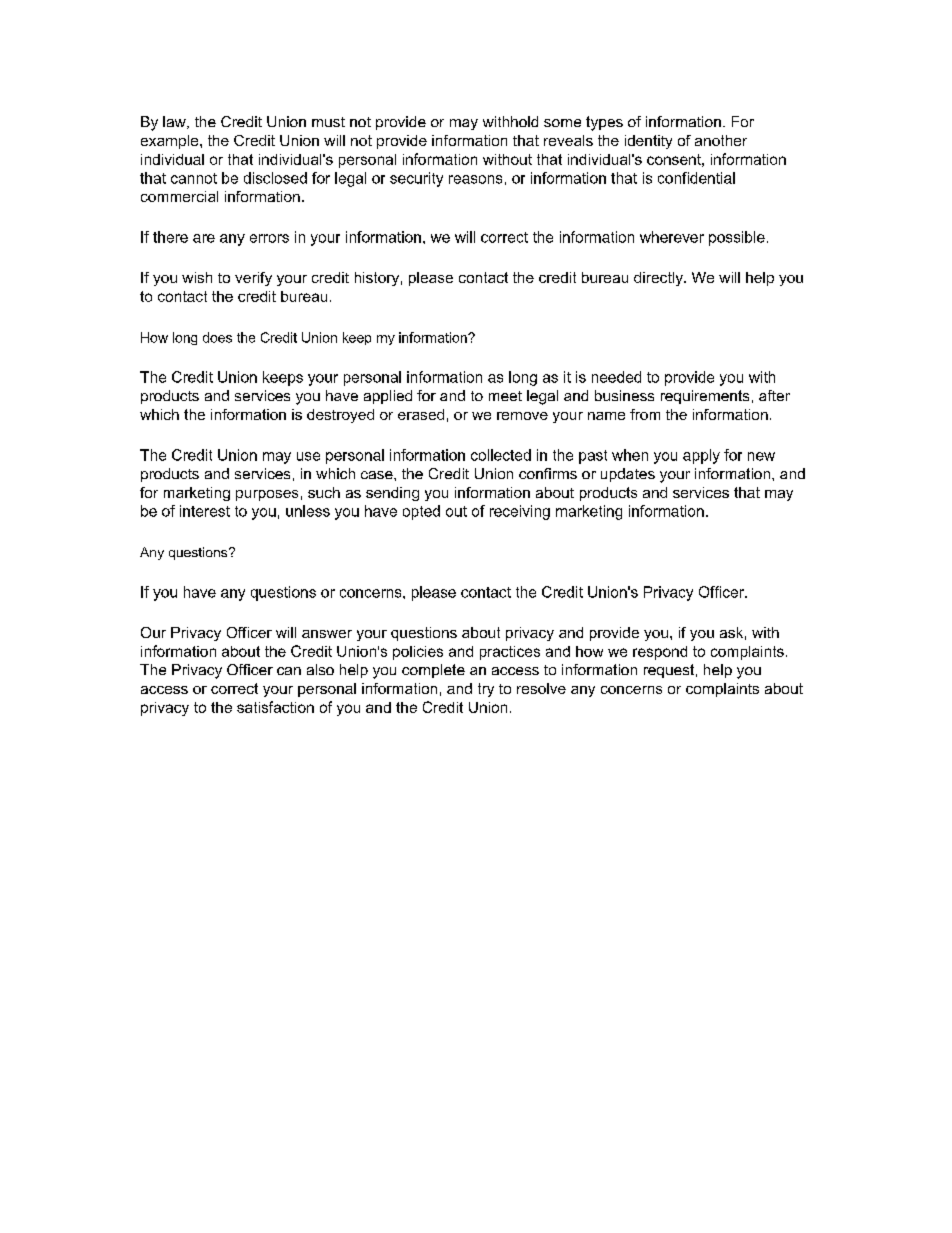 This screenshot has height=1233, width=952. Describe the element at coordinates (522, 416) in the screenshot. I see `remove` at that location.
